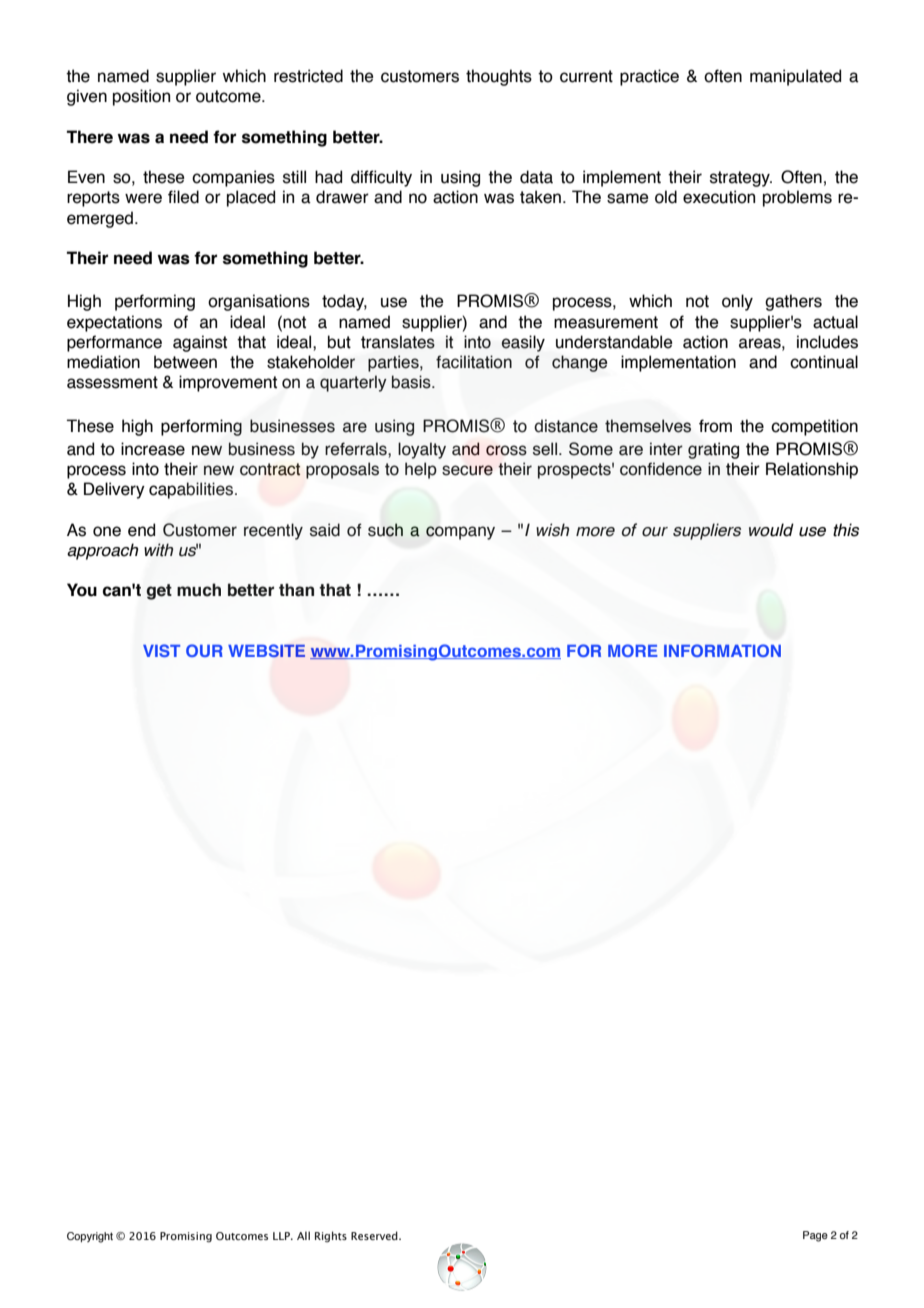 This screenshot has width=924, height=1308. Describe the element at coordinates (722, 650) in the screenshot. I see `INFORMATION` at that location.
